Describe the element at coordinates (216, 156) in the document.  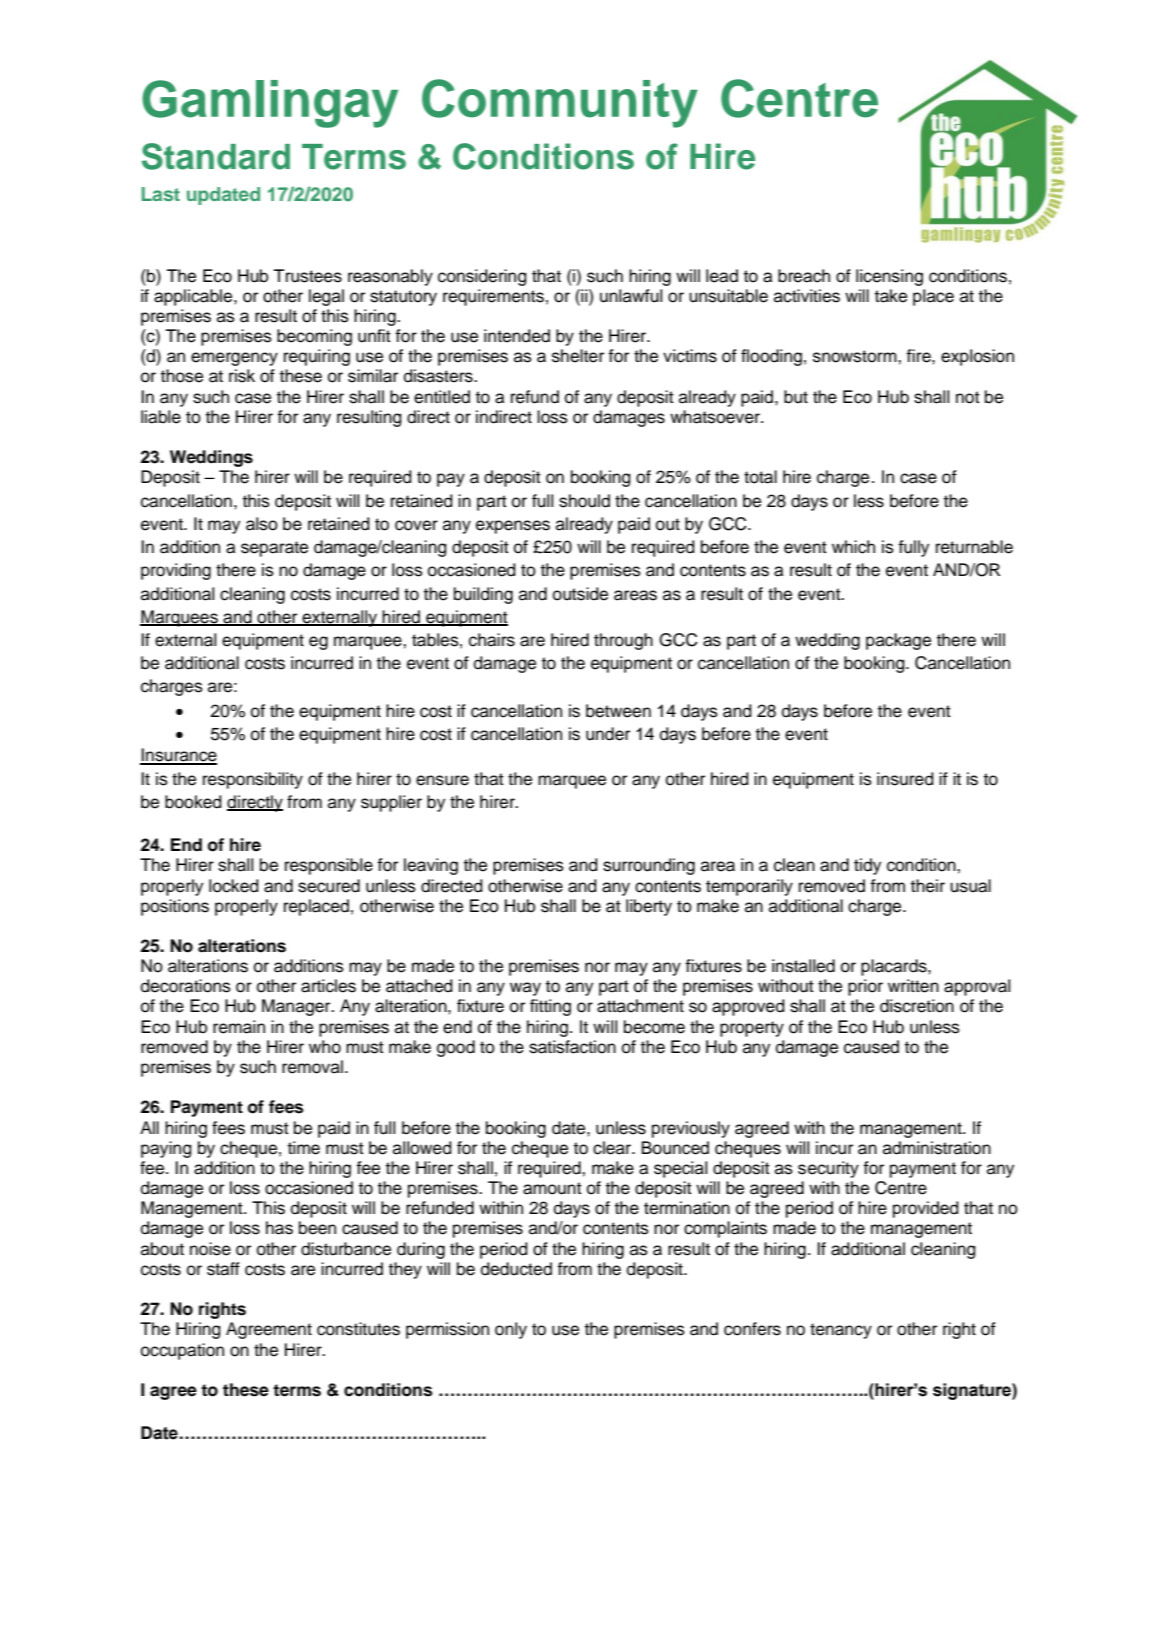
I see `Standard` at that location.
